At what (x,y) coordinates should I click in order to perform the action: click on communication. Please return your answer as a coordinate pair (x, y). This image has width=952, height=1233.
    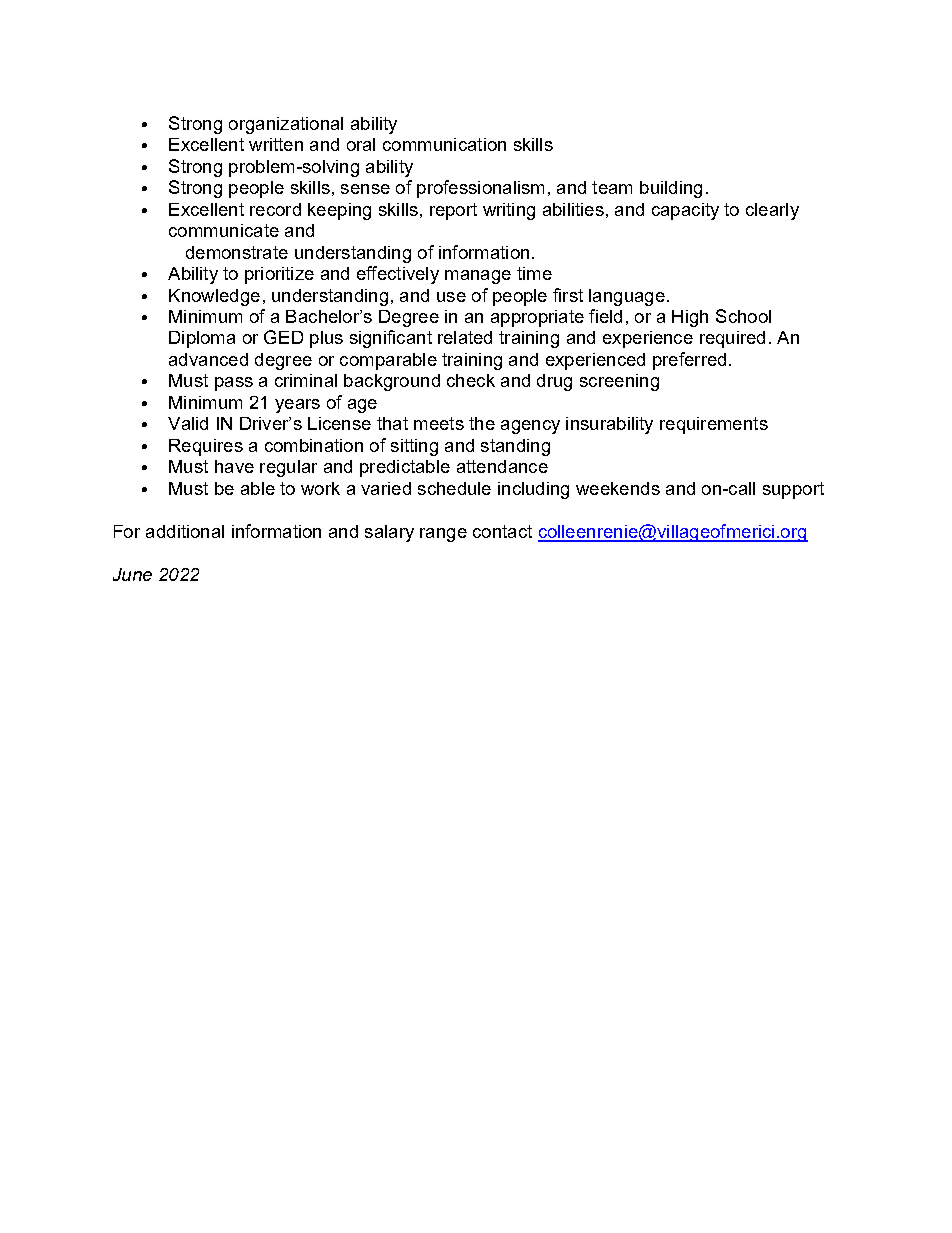
    Looking at the image, I should click on (444, 144).
